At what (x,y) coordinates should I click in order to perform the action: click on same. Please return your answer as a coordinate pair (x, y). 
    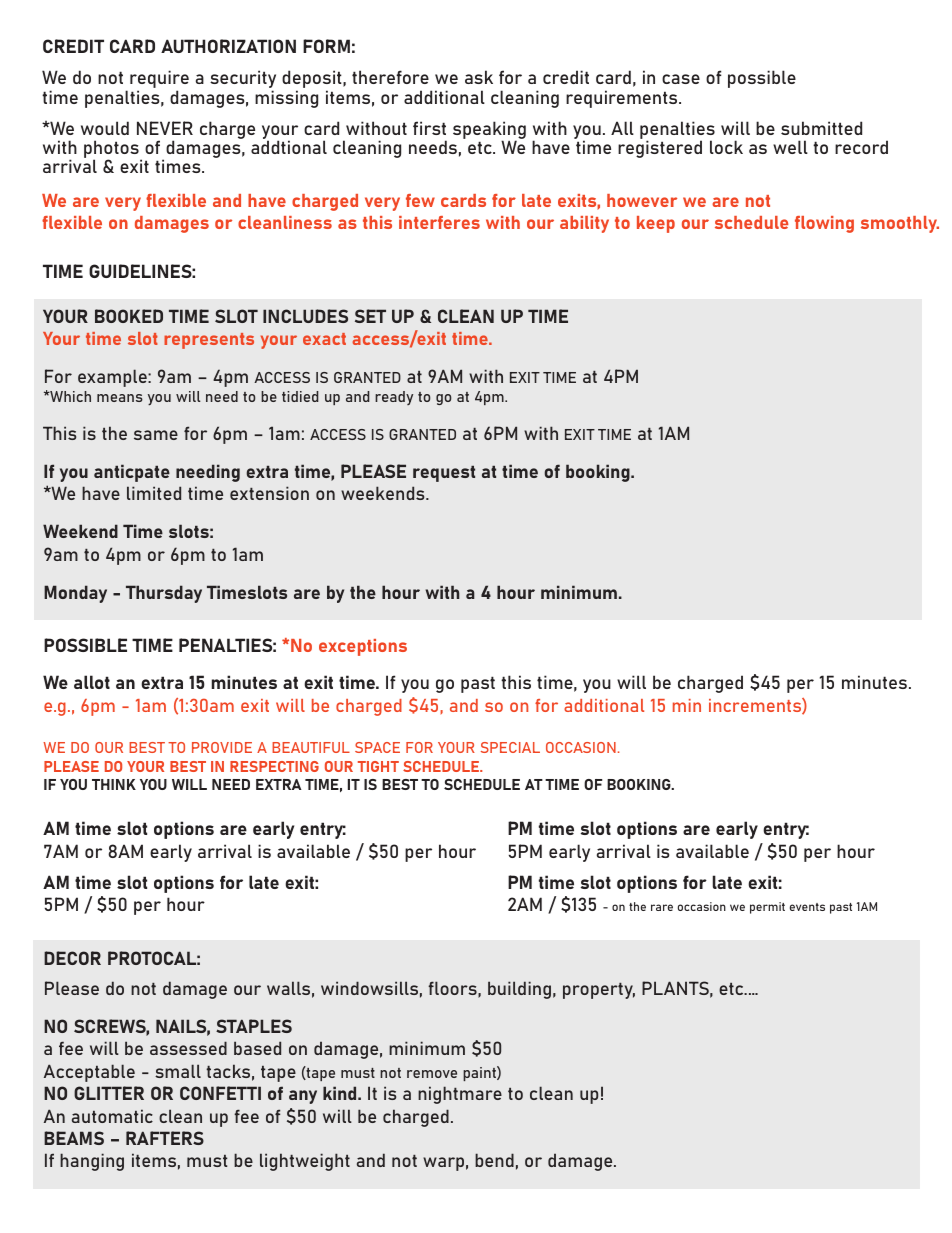
    Looking at the image, I should click on (156, 435).
